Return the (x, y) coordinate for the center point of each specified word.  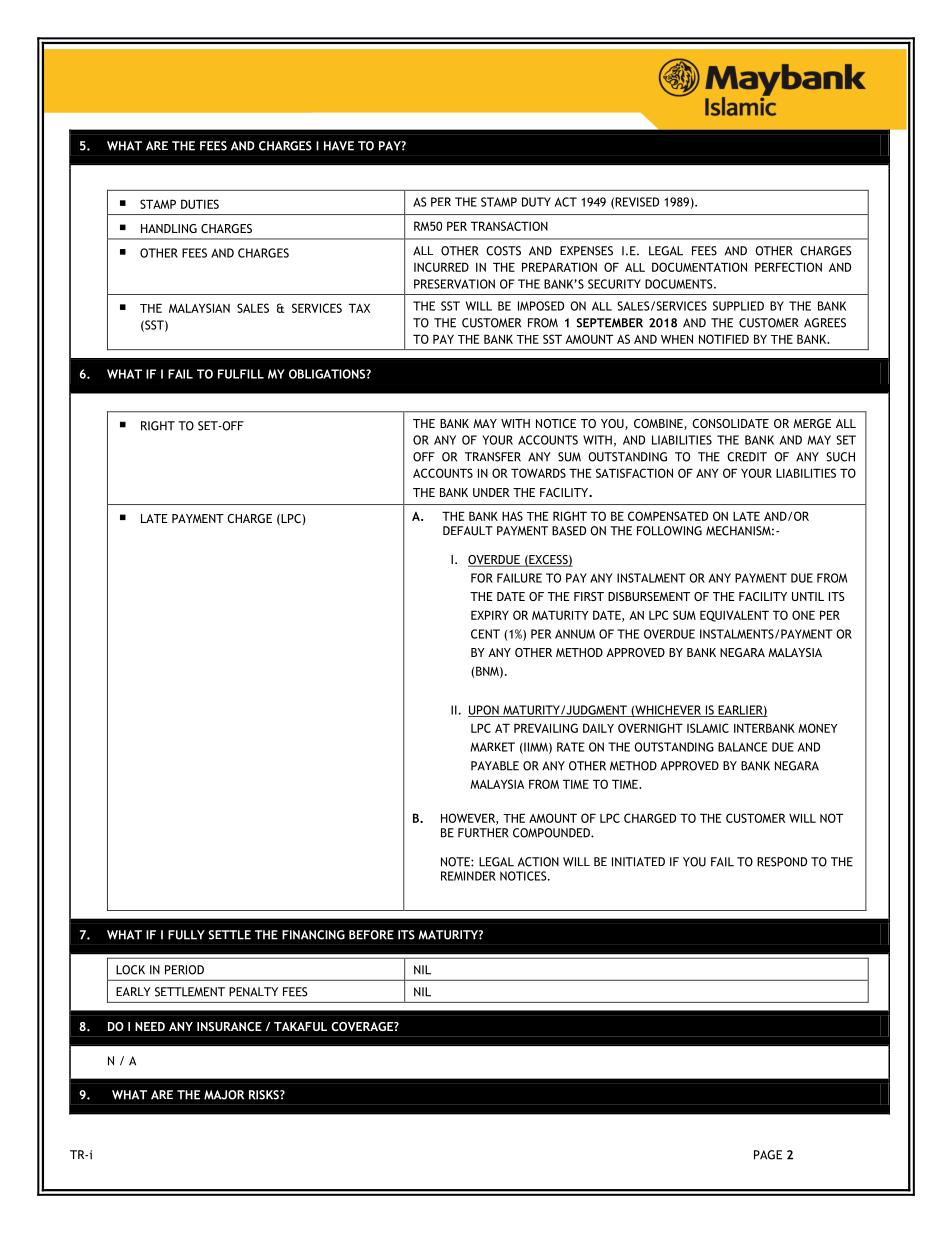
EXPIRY (490, 615)
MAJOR (224, 1095)
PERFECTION (788, 267)
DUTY (536, 202)
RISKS (265, 1095)
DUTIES (200, 204)
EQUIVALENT (734, 616)
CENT (485, 634)
